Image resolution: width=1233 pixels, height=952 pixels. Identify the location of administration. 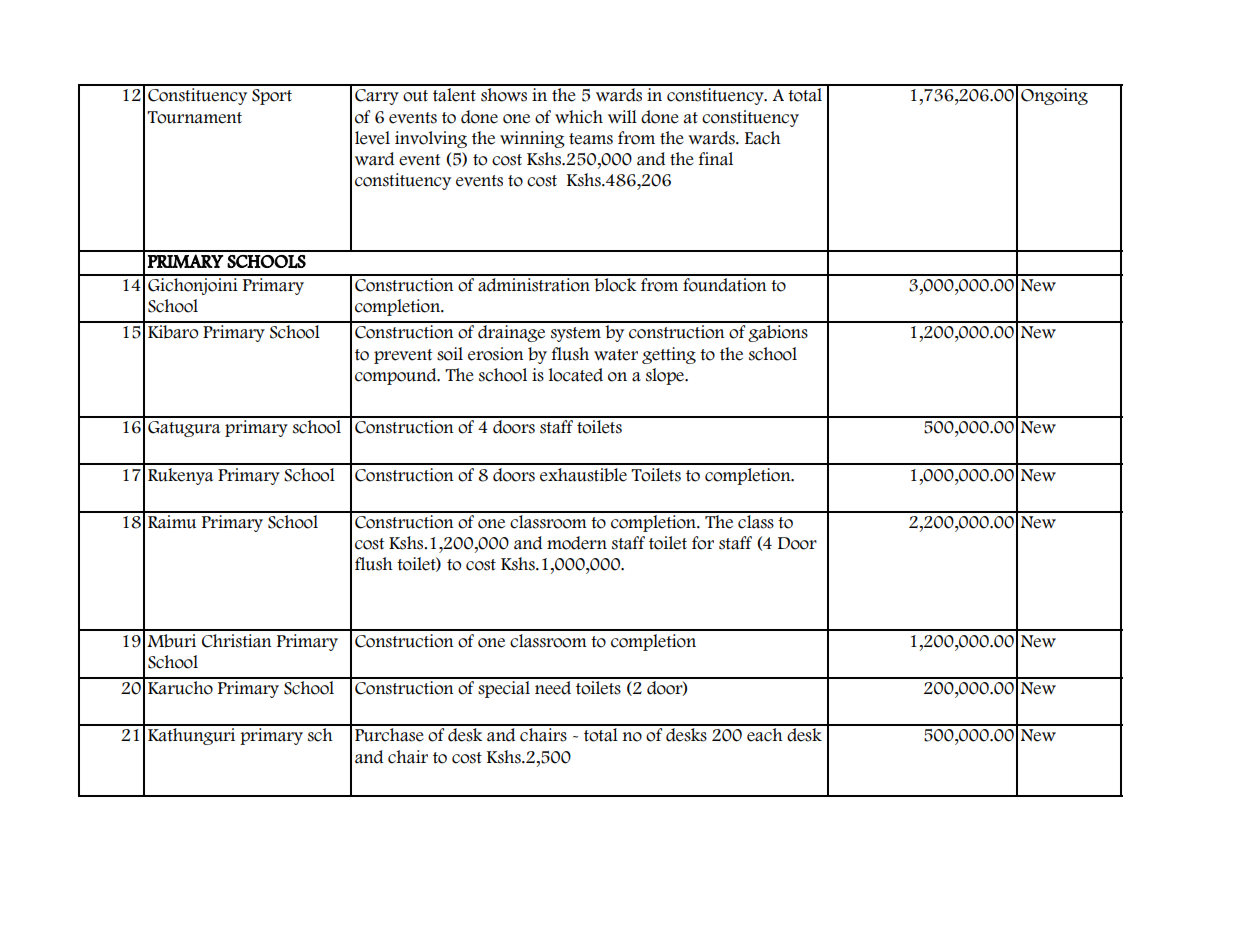
(534, 283).
